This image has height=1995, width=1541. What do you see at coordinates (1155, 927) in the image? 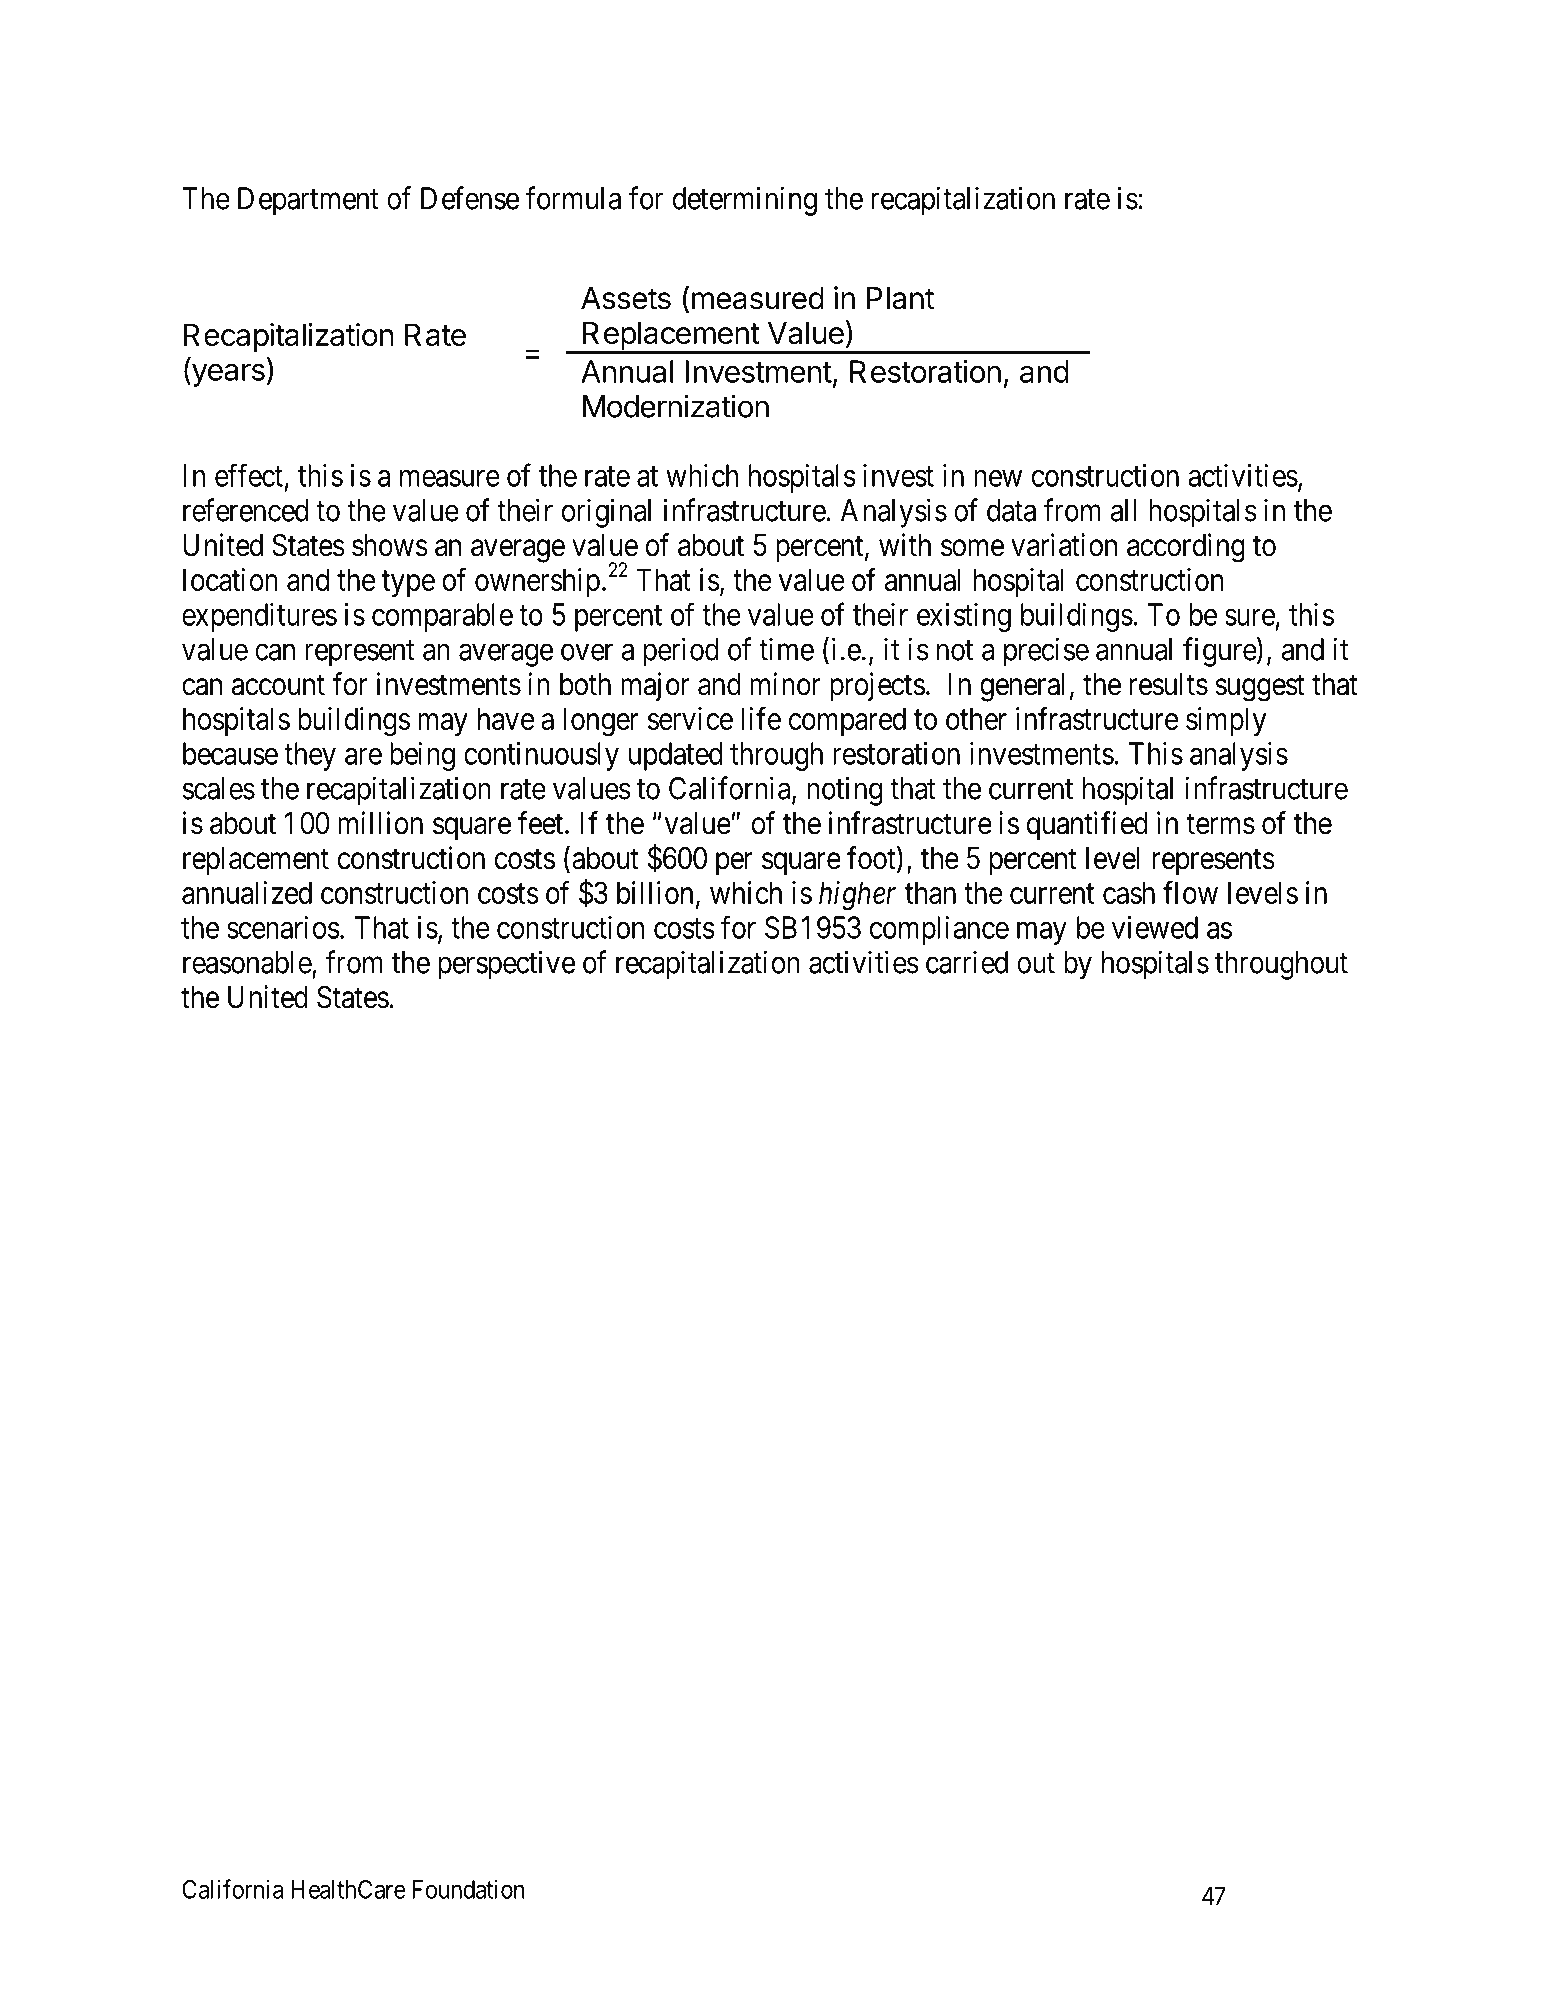
I see `viewed` at bounding box center [1155, 927].
